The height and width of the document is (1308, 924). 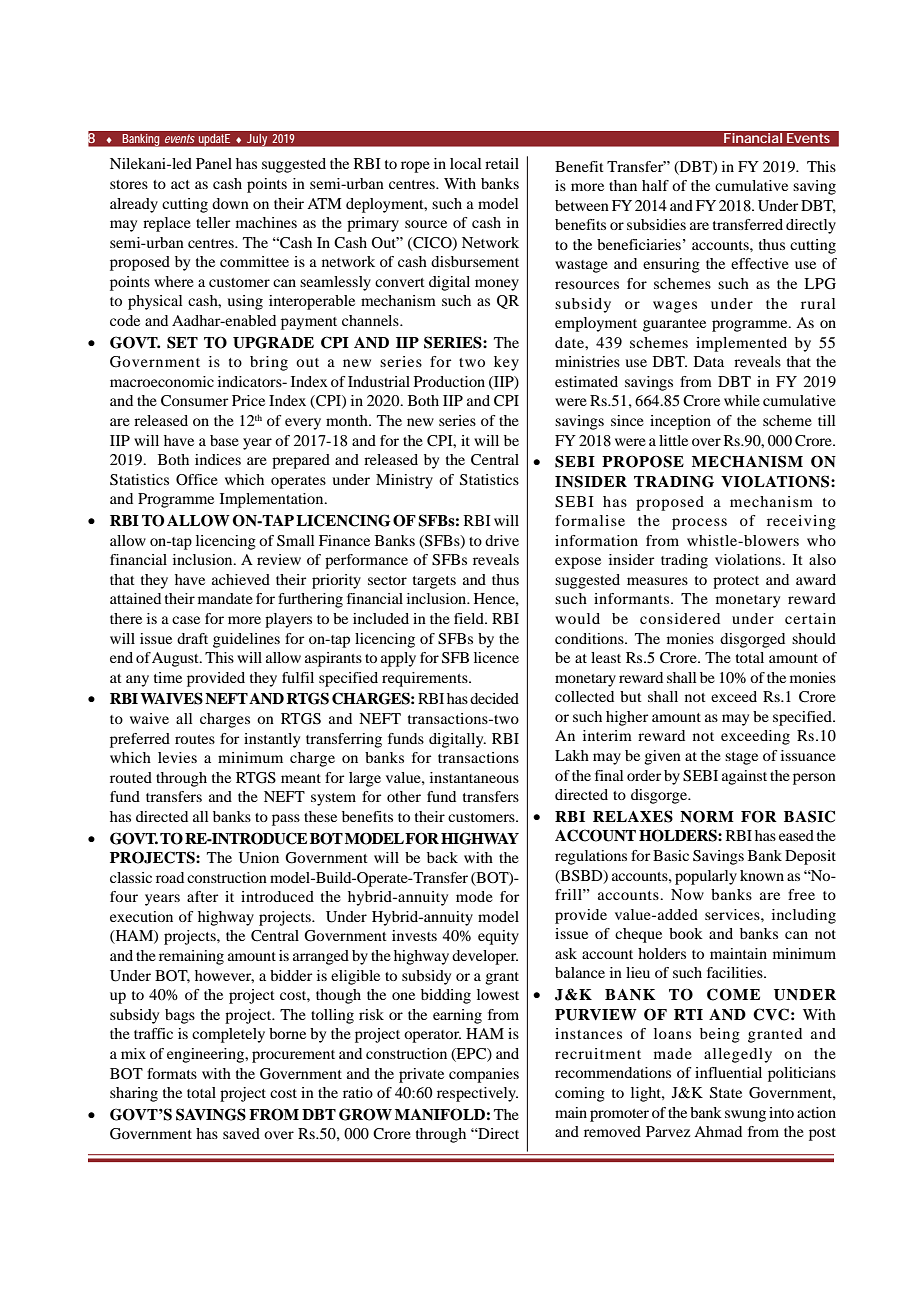 I want to click on down, so click(x=230, y=203).
